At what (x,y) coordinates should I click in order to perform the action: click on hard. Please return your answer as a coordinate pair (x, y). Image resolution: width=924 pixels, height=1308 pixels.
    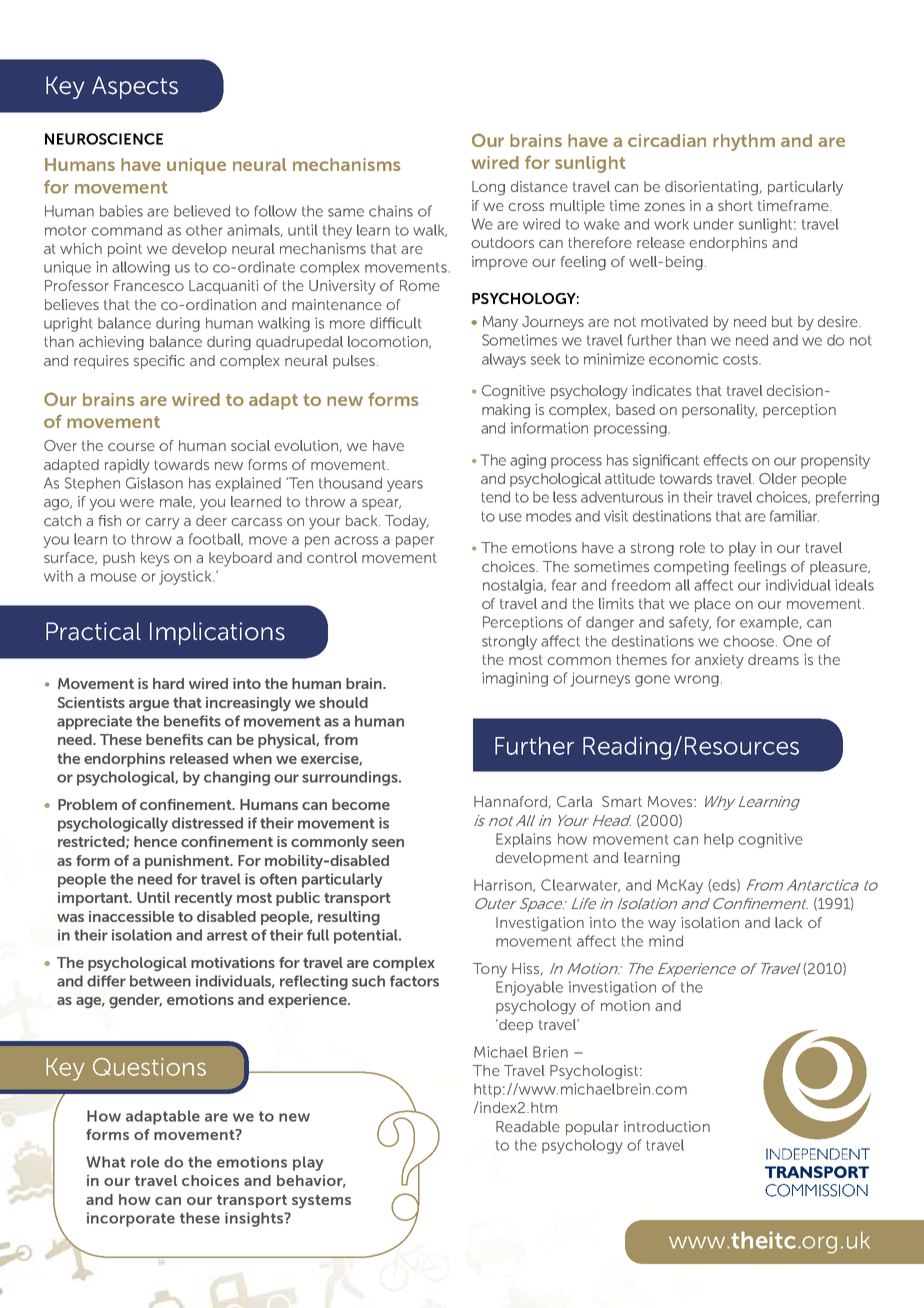
    Looking at the image, I should click on (168, 683).
